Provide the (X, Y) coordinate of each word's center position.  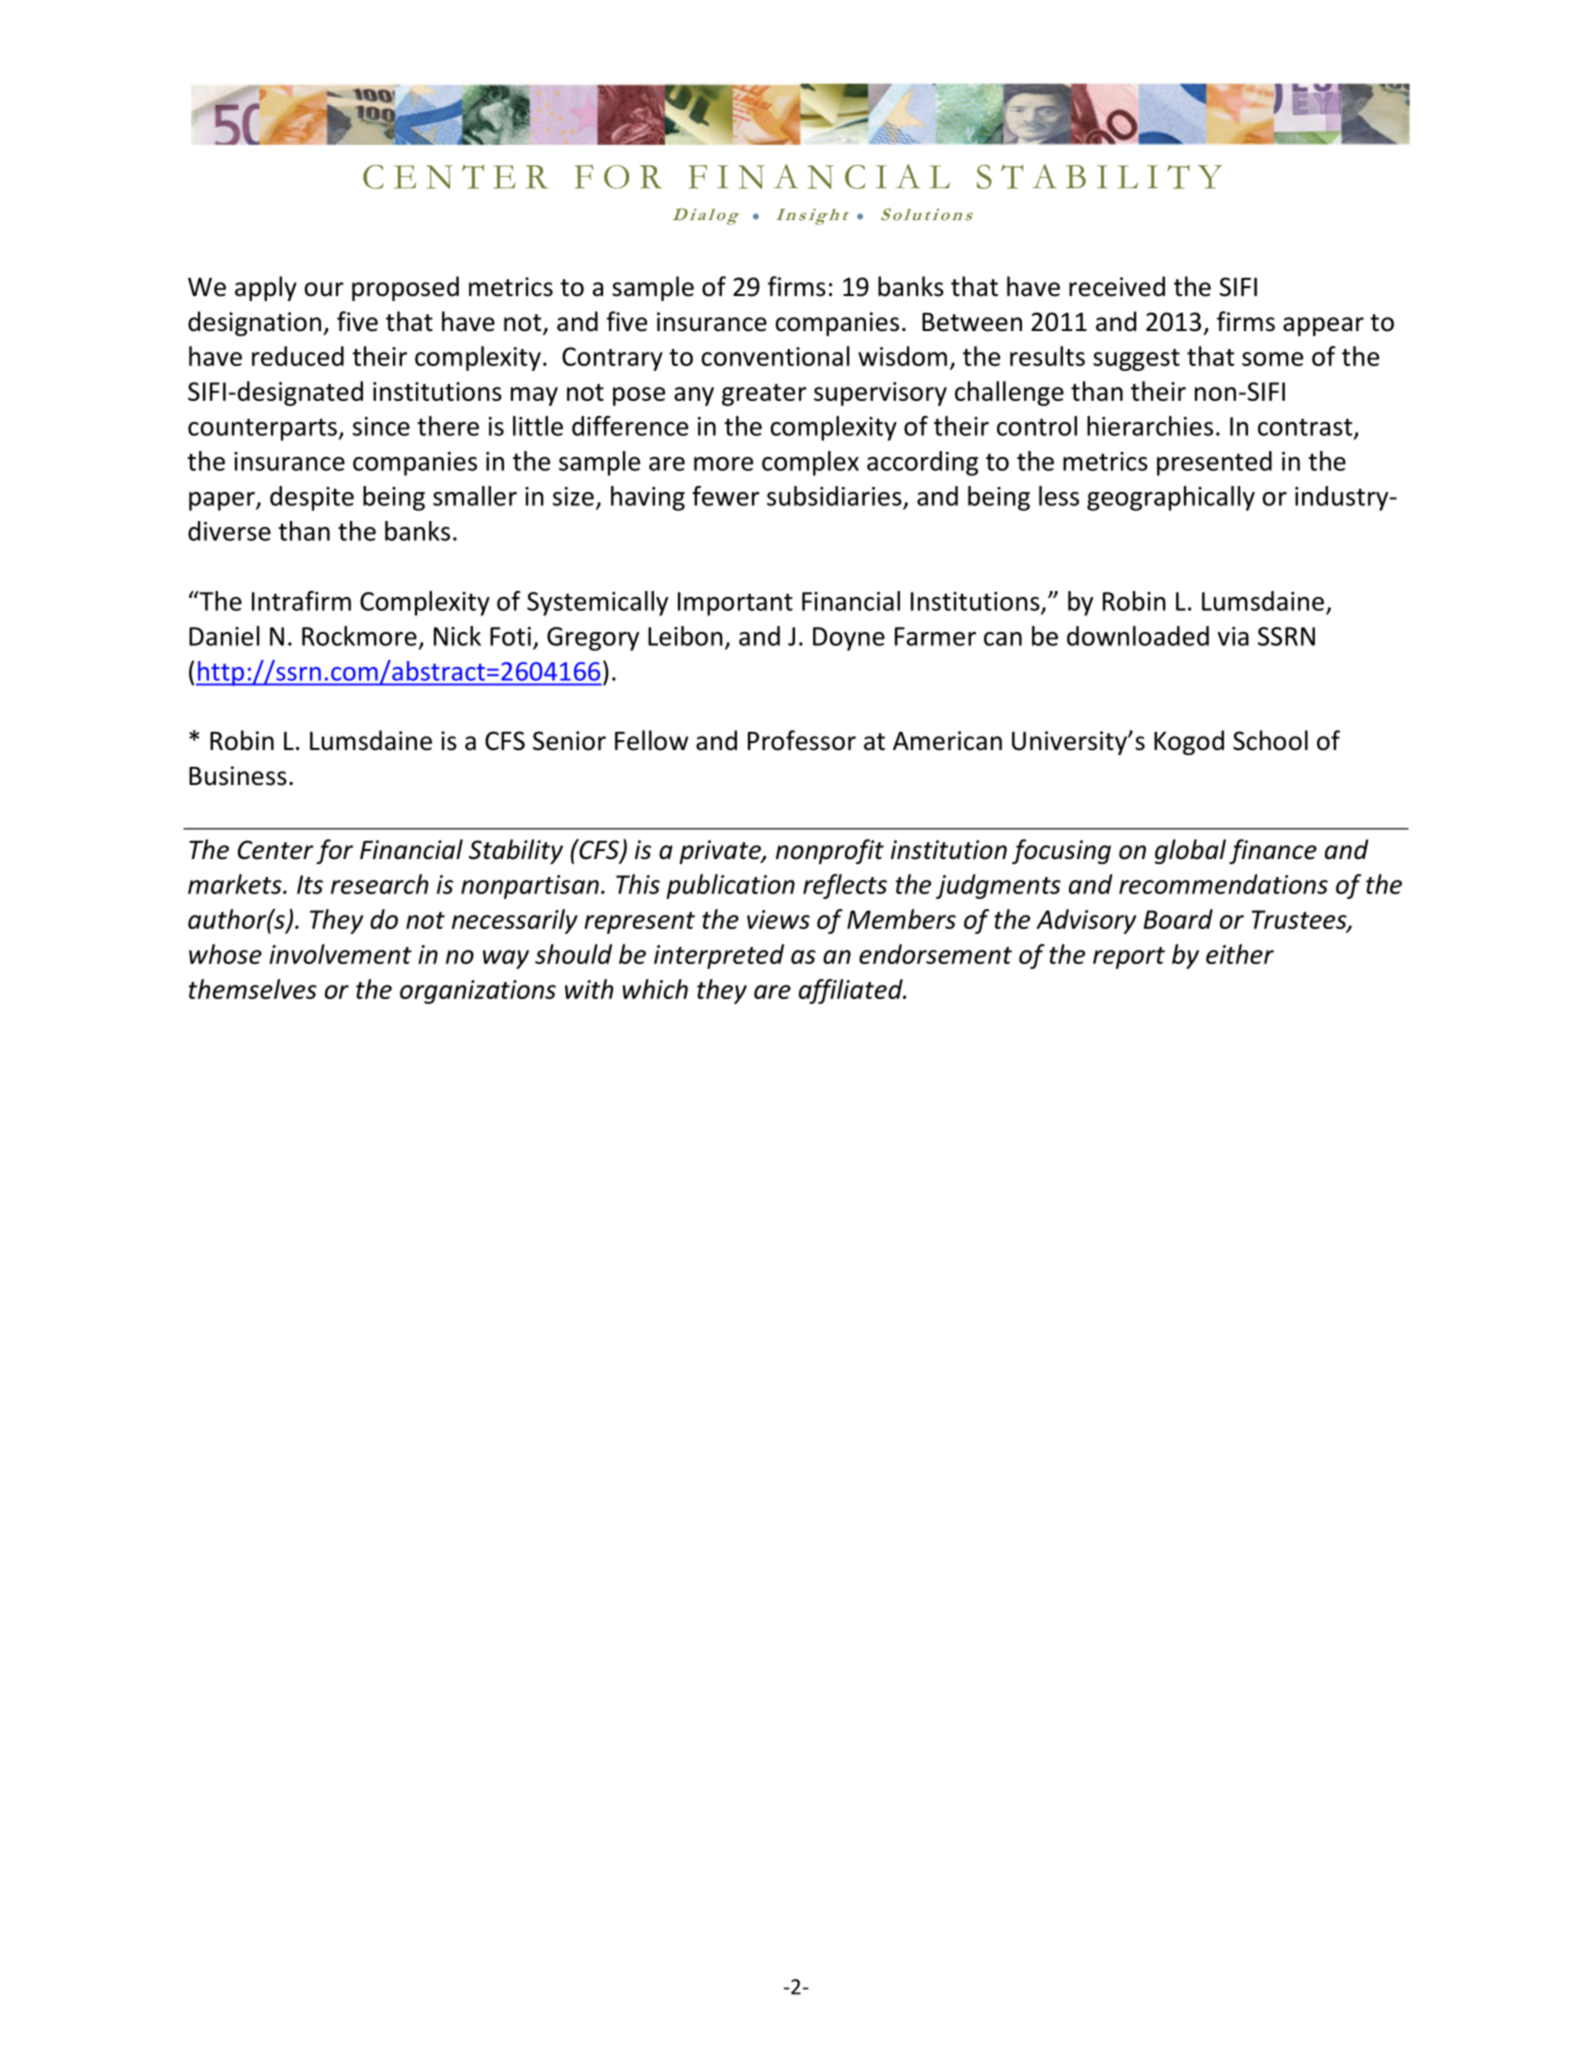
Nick (457, 636)
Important (735, 604)
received (1117, 286)
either (1240, 954)
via (1233, 636)
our (324, 289)
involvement (340, 954)
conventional (775, 356)
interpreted (719, 956)
